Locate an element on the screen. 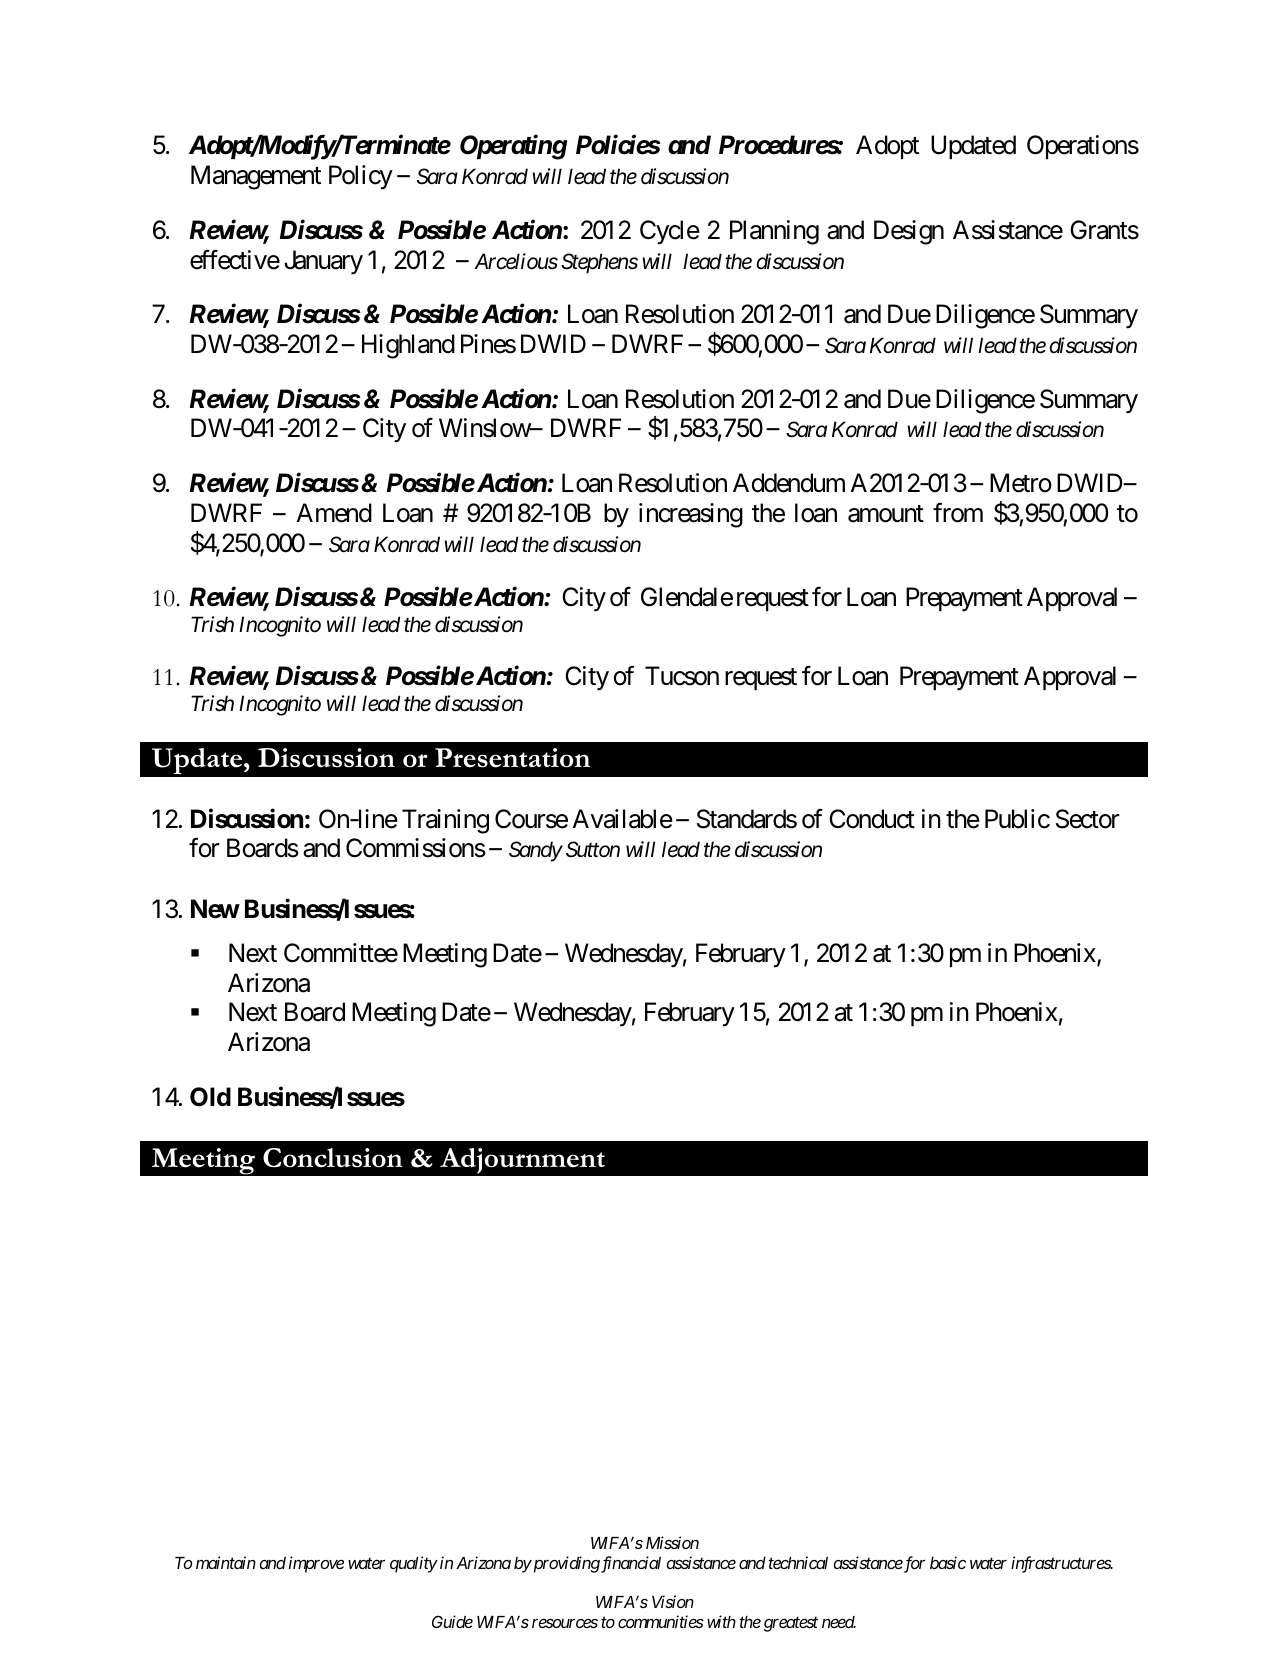 The height and width of the screenshot is (1667, 1288). Policy is located at coordinates (361, 177).
